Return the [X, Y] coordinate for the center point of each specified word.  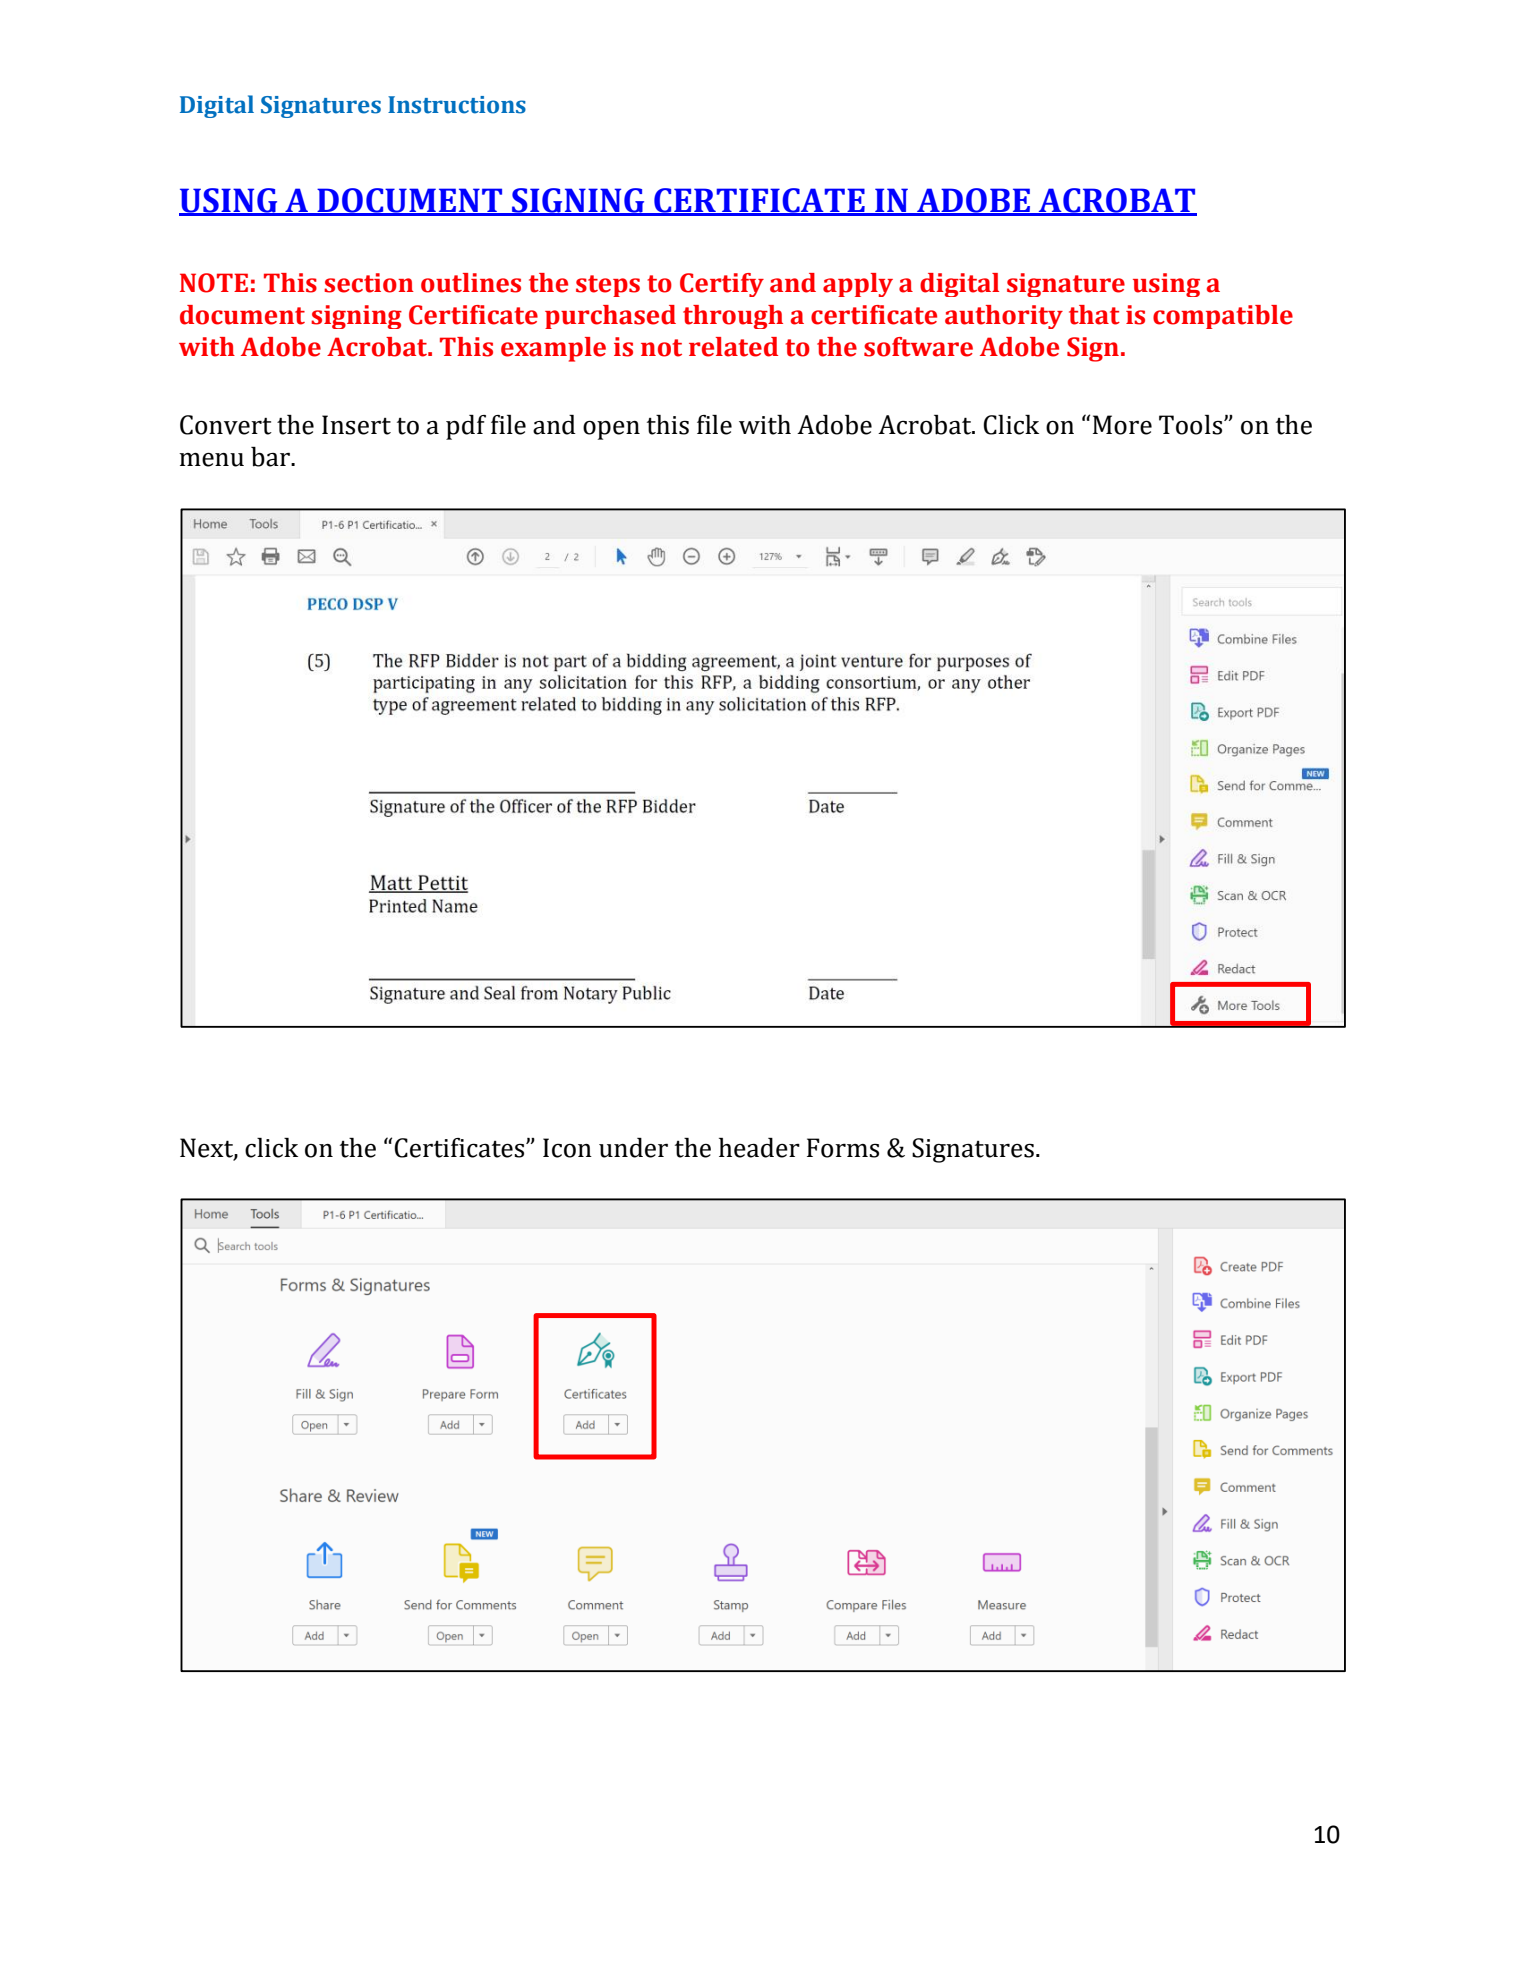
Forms [843, 1148]
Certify [722, 285]
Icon [567, 1148]
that [1094, 315]
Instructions [457, 105]
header [759, 1148]
